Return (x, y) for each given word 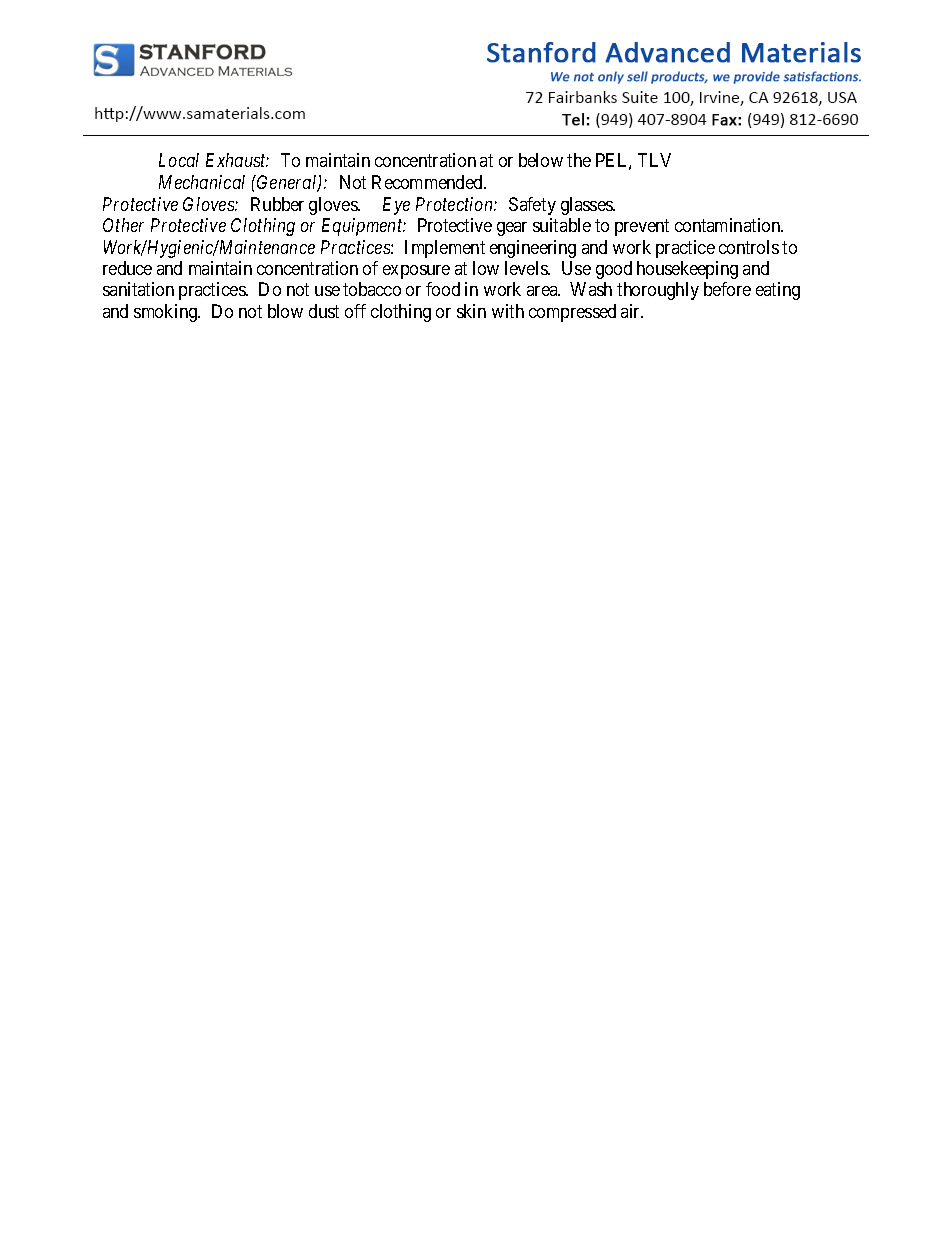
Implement (445, 249)
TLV (654, 160)
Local (179, 160)
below (541, 160)
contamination (729, 225)
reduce (127, 268)
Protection (455, 204)
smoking (167, 313)
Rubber (277, 204)
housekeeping (687, 270)
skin (471, 311)
